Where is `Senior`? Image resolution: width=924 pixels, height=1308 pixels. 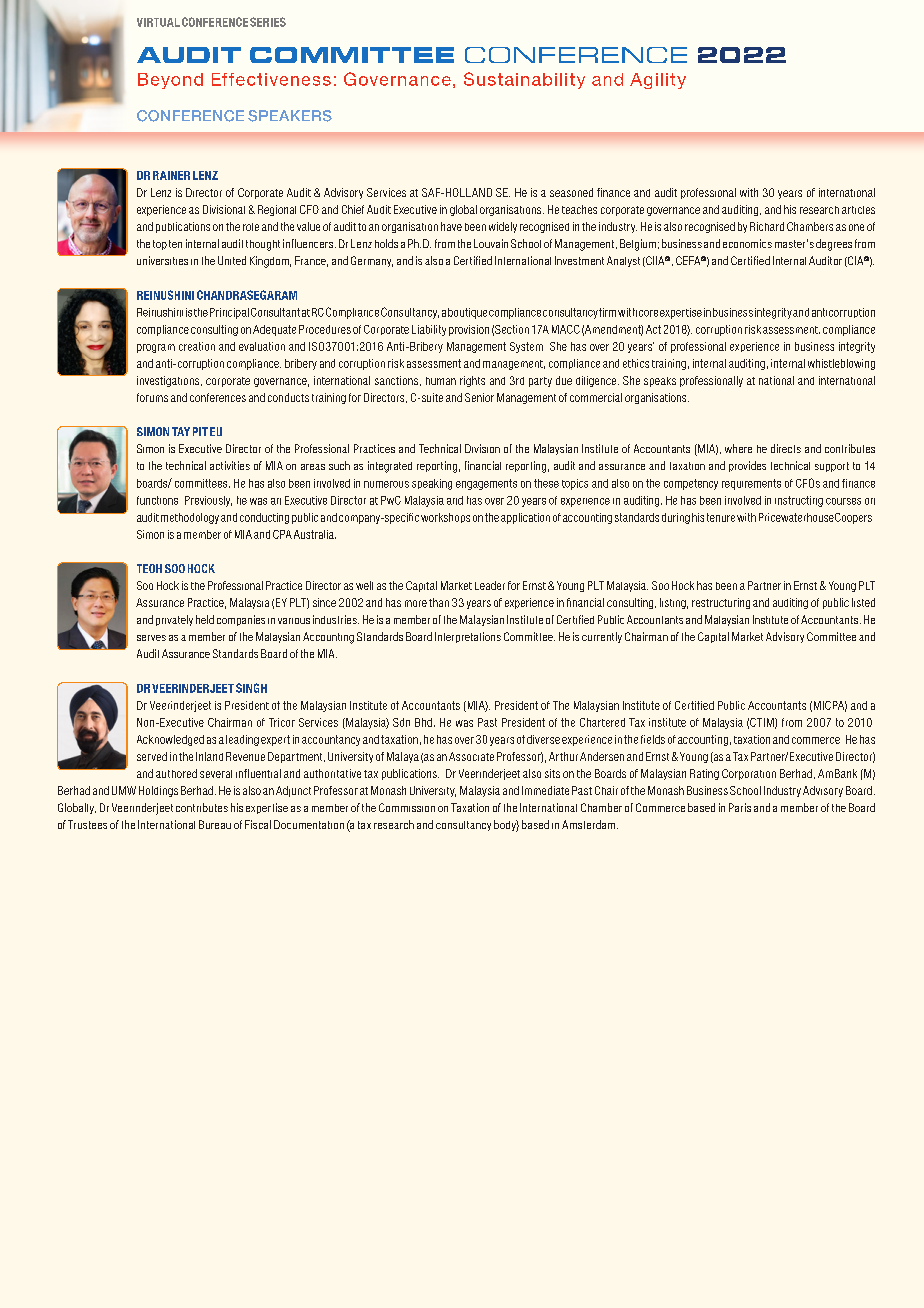 Senior is located at coordinates (479, 397).
